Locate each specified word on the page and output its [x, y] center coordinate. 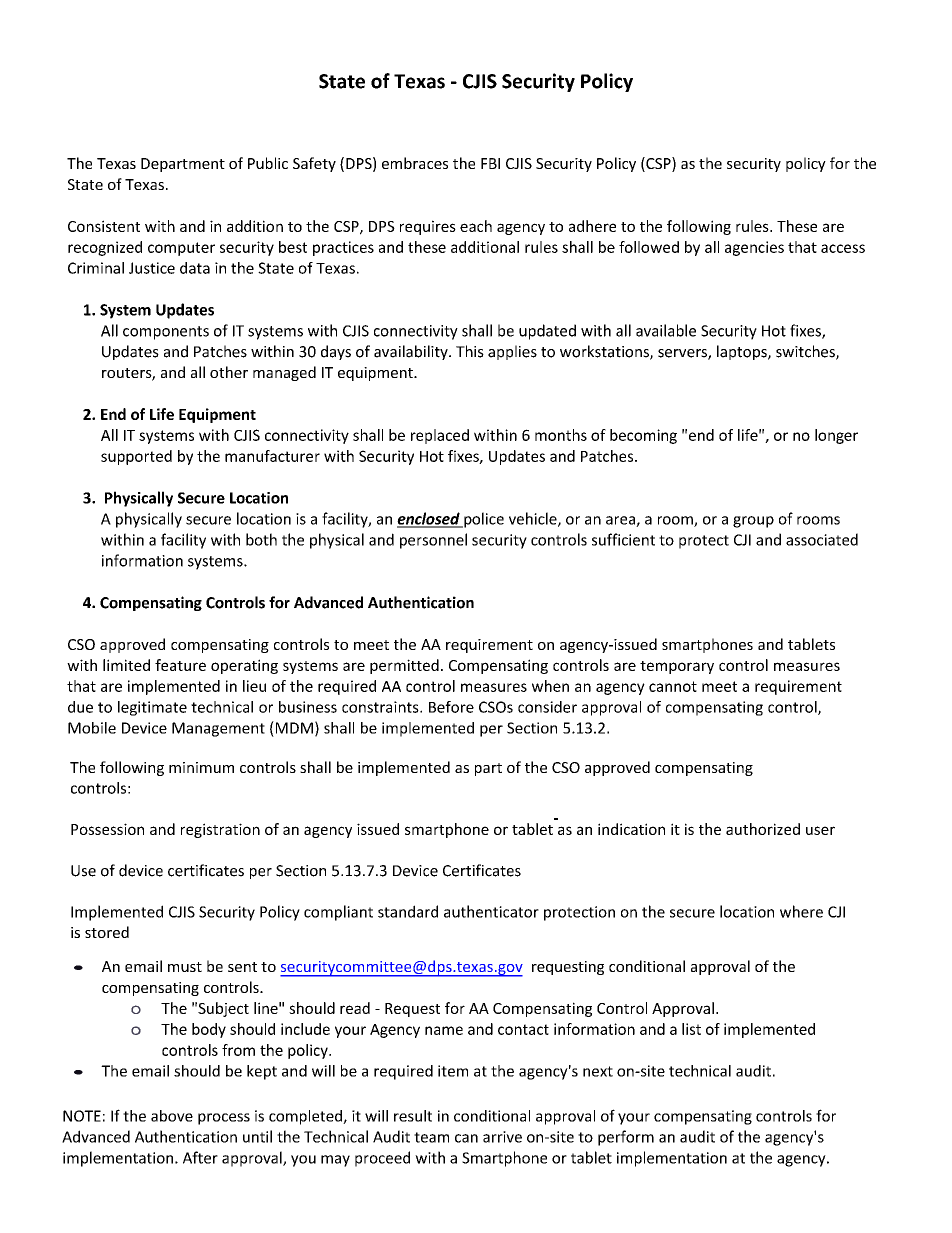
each [476, 226]
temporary [677, 667]
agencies [754, 248]
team [431, 1137]
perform [626, 1138]
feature [180, 665]
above [172, 1116]
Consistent [104, 226]
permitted [404, 666]
